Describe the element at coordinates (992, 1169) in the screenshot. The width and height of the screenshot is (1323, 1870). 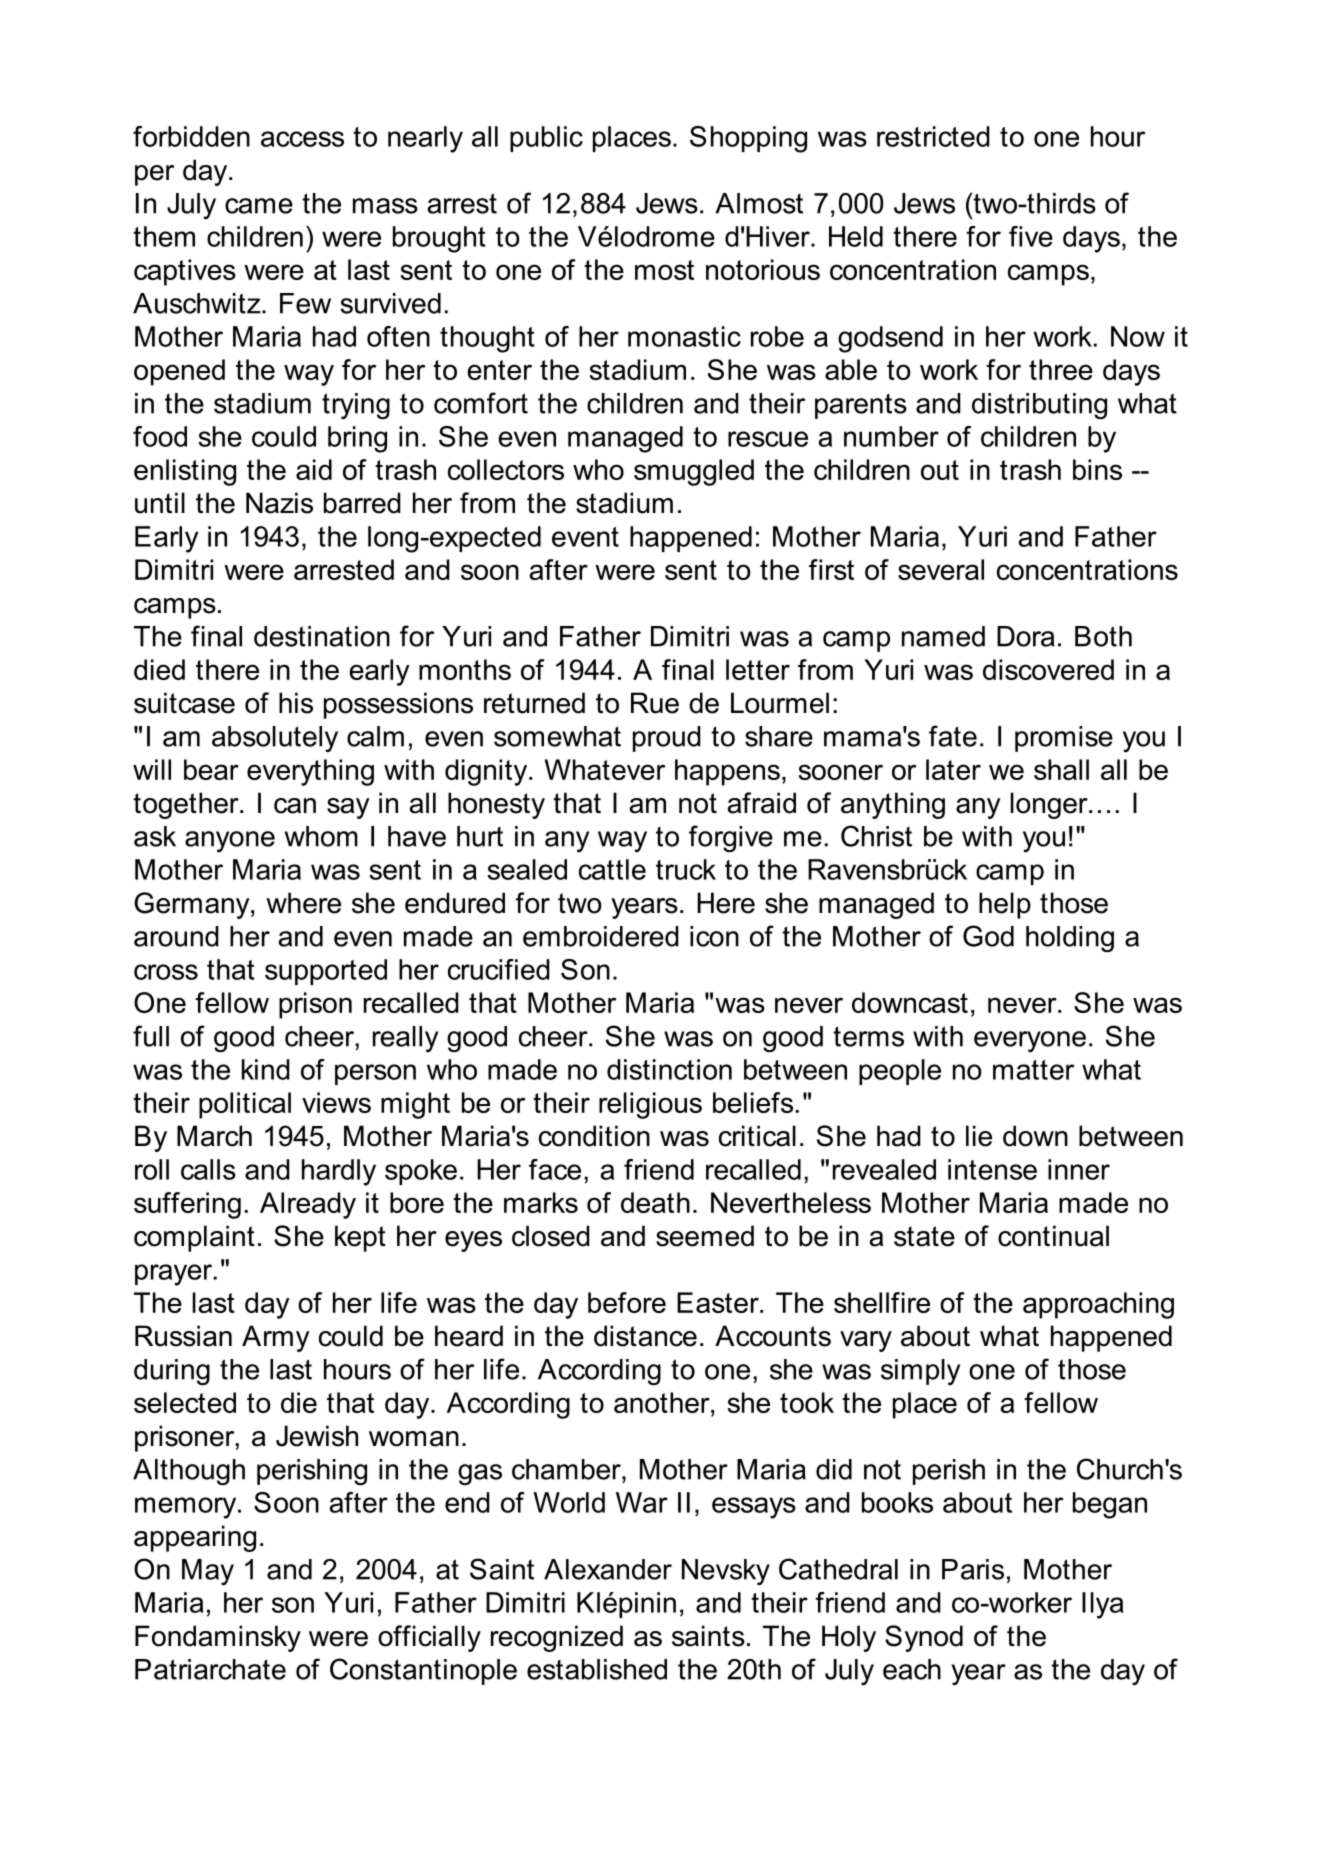
I see `intense` at that location.
